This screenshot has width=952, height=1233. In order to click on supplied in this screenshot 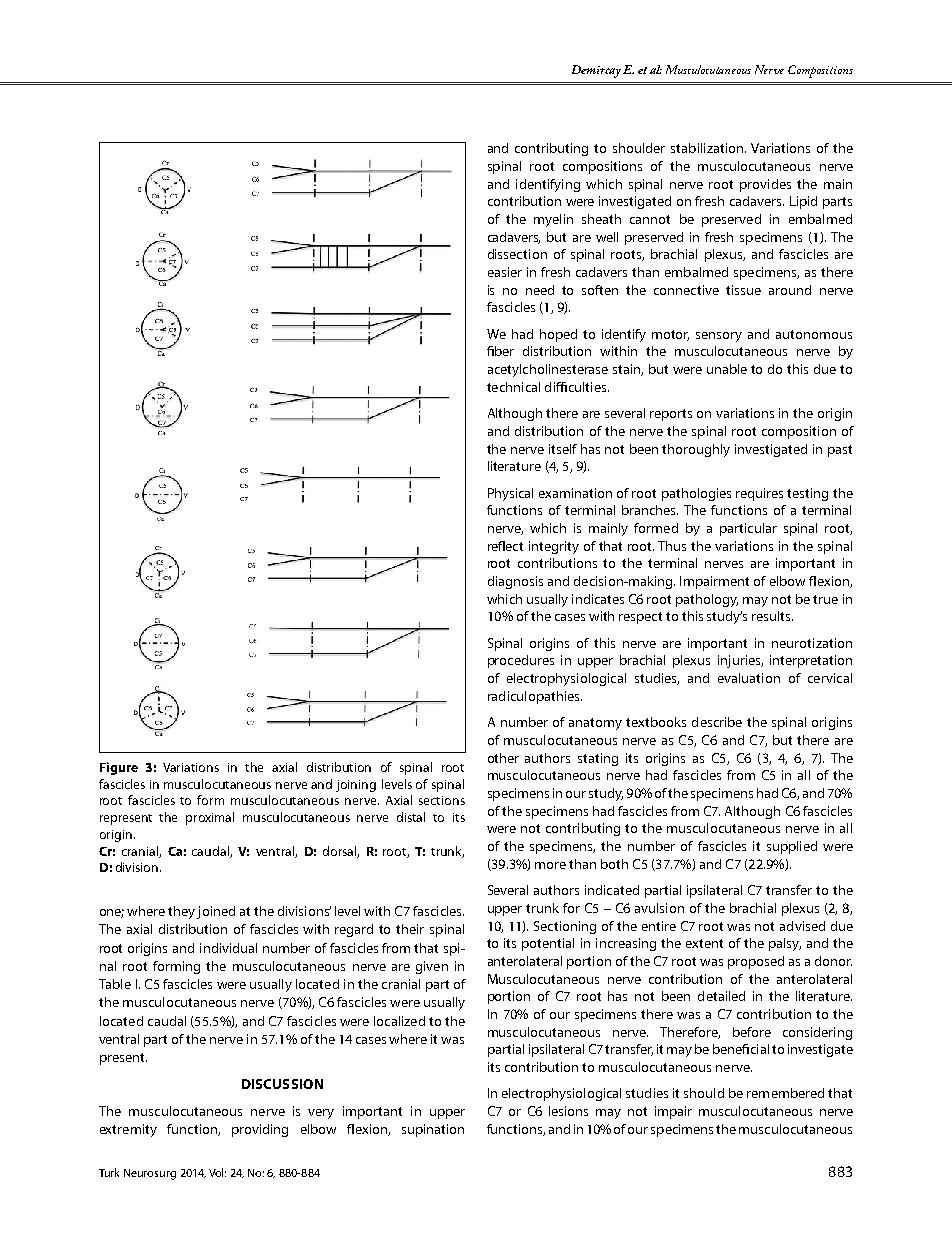, I will do `click(792, 847)`.
